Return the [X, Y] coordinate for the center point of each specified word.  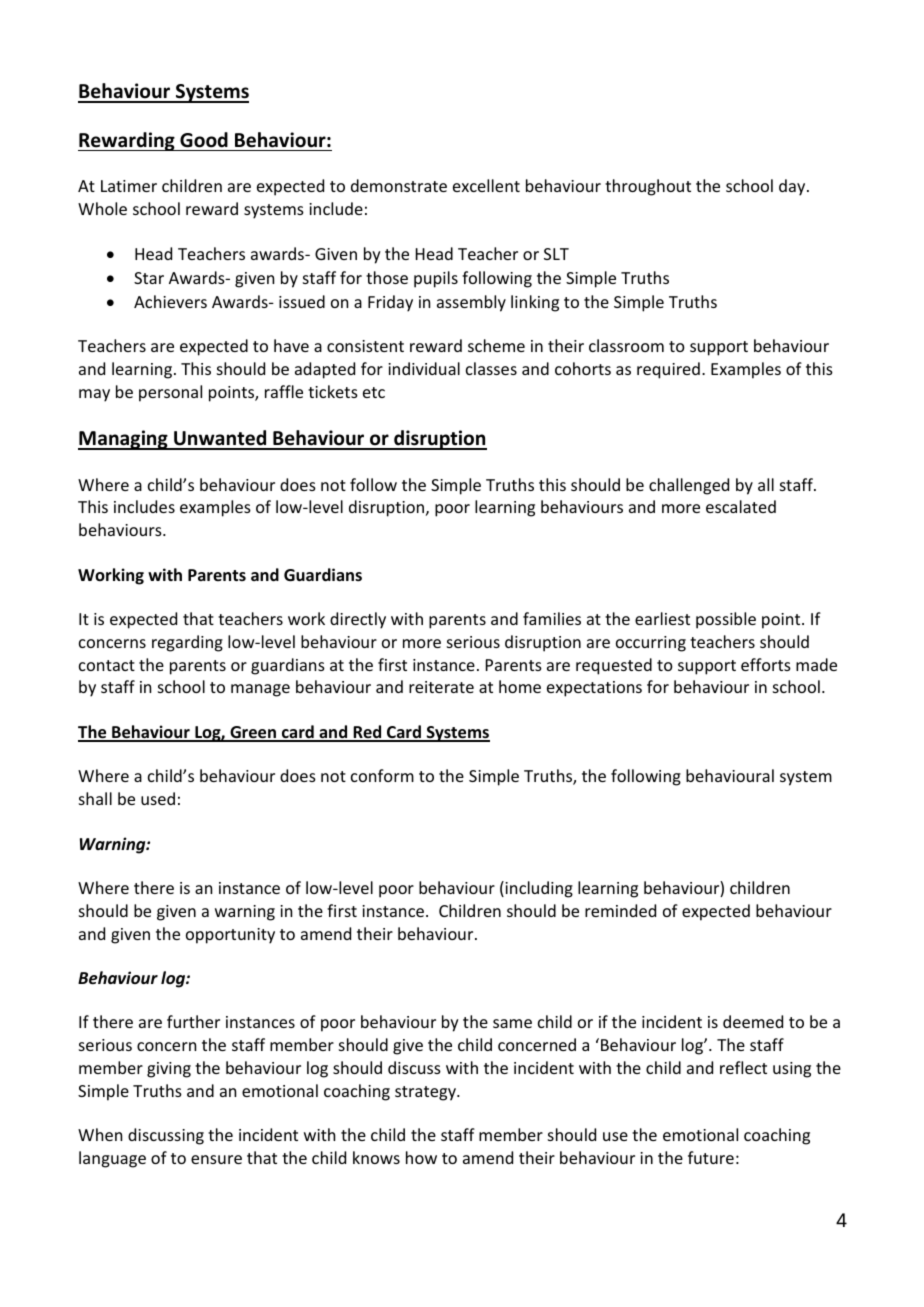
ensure [216, 1159]
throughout [648, 187]
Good [204, 140]
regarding [187, 643]
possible [726, 620]
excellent [486, 185]
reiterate [441, 687]
